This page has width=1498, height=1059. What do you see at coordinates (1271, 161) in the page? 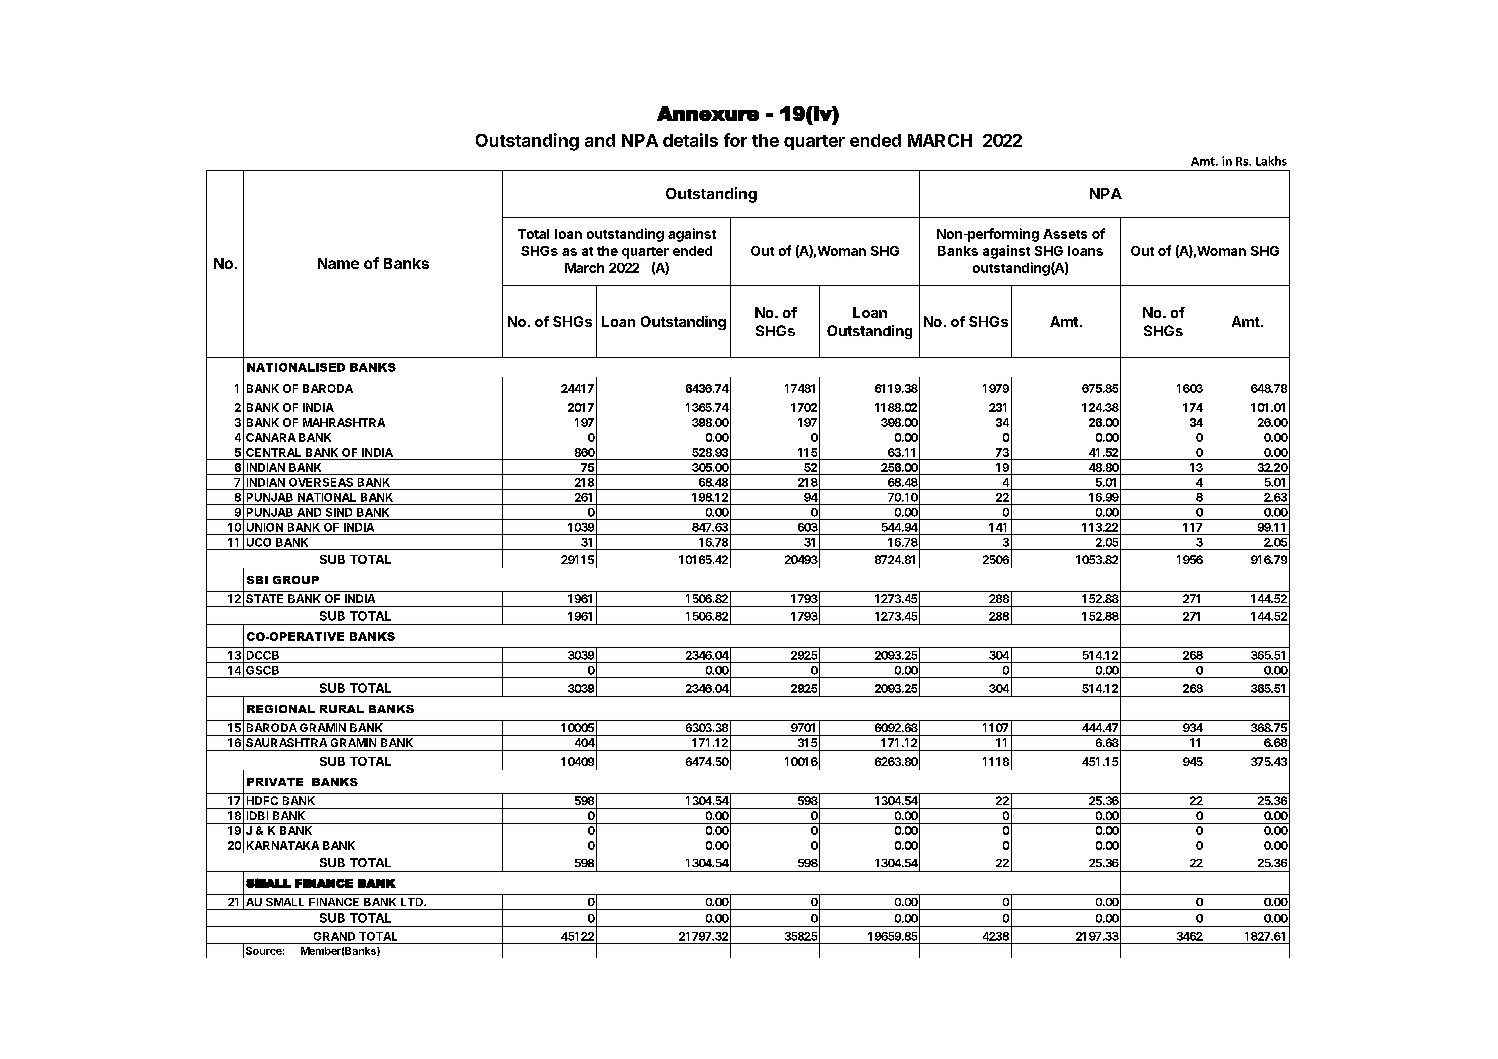
I see `Lakhs` at bounding box center [1271, 161].
